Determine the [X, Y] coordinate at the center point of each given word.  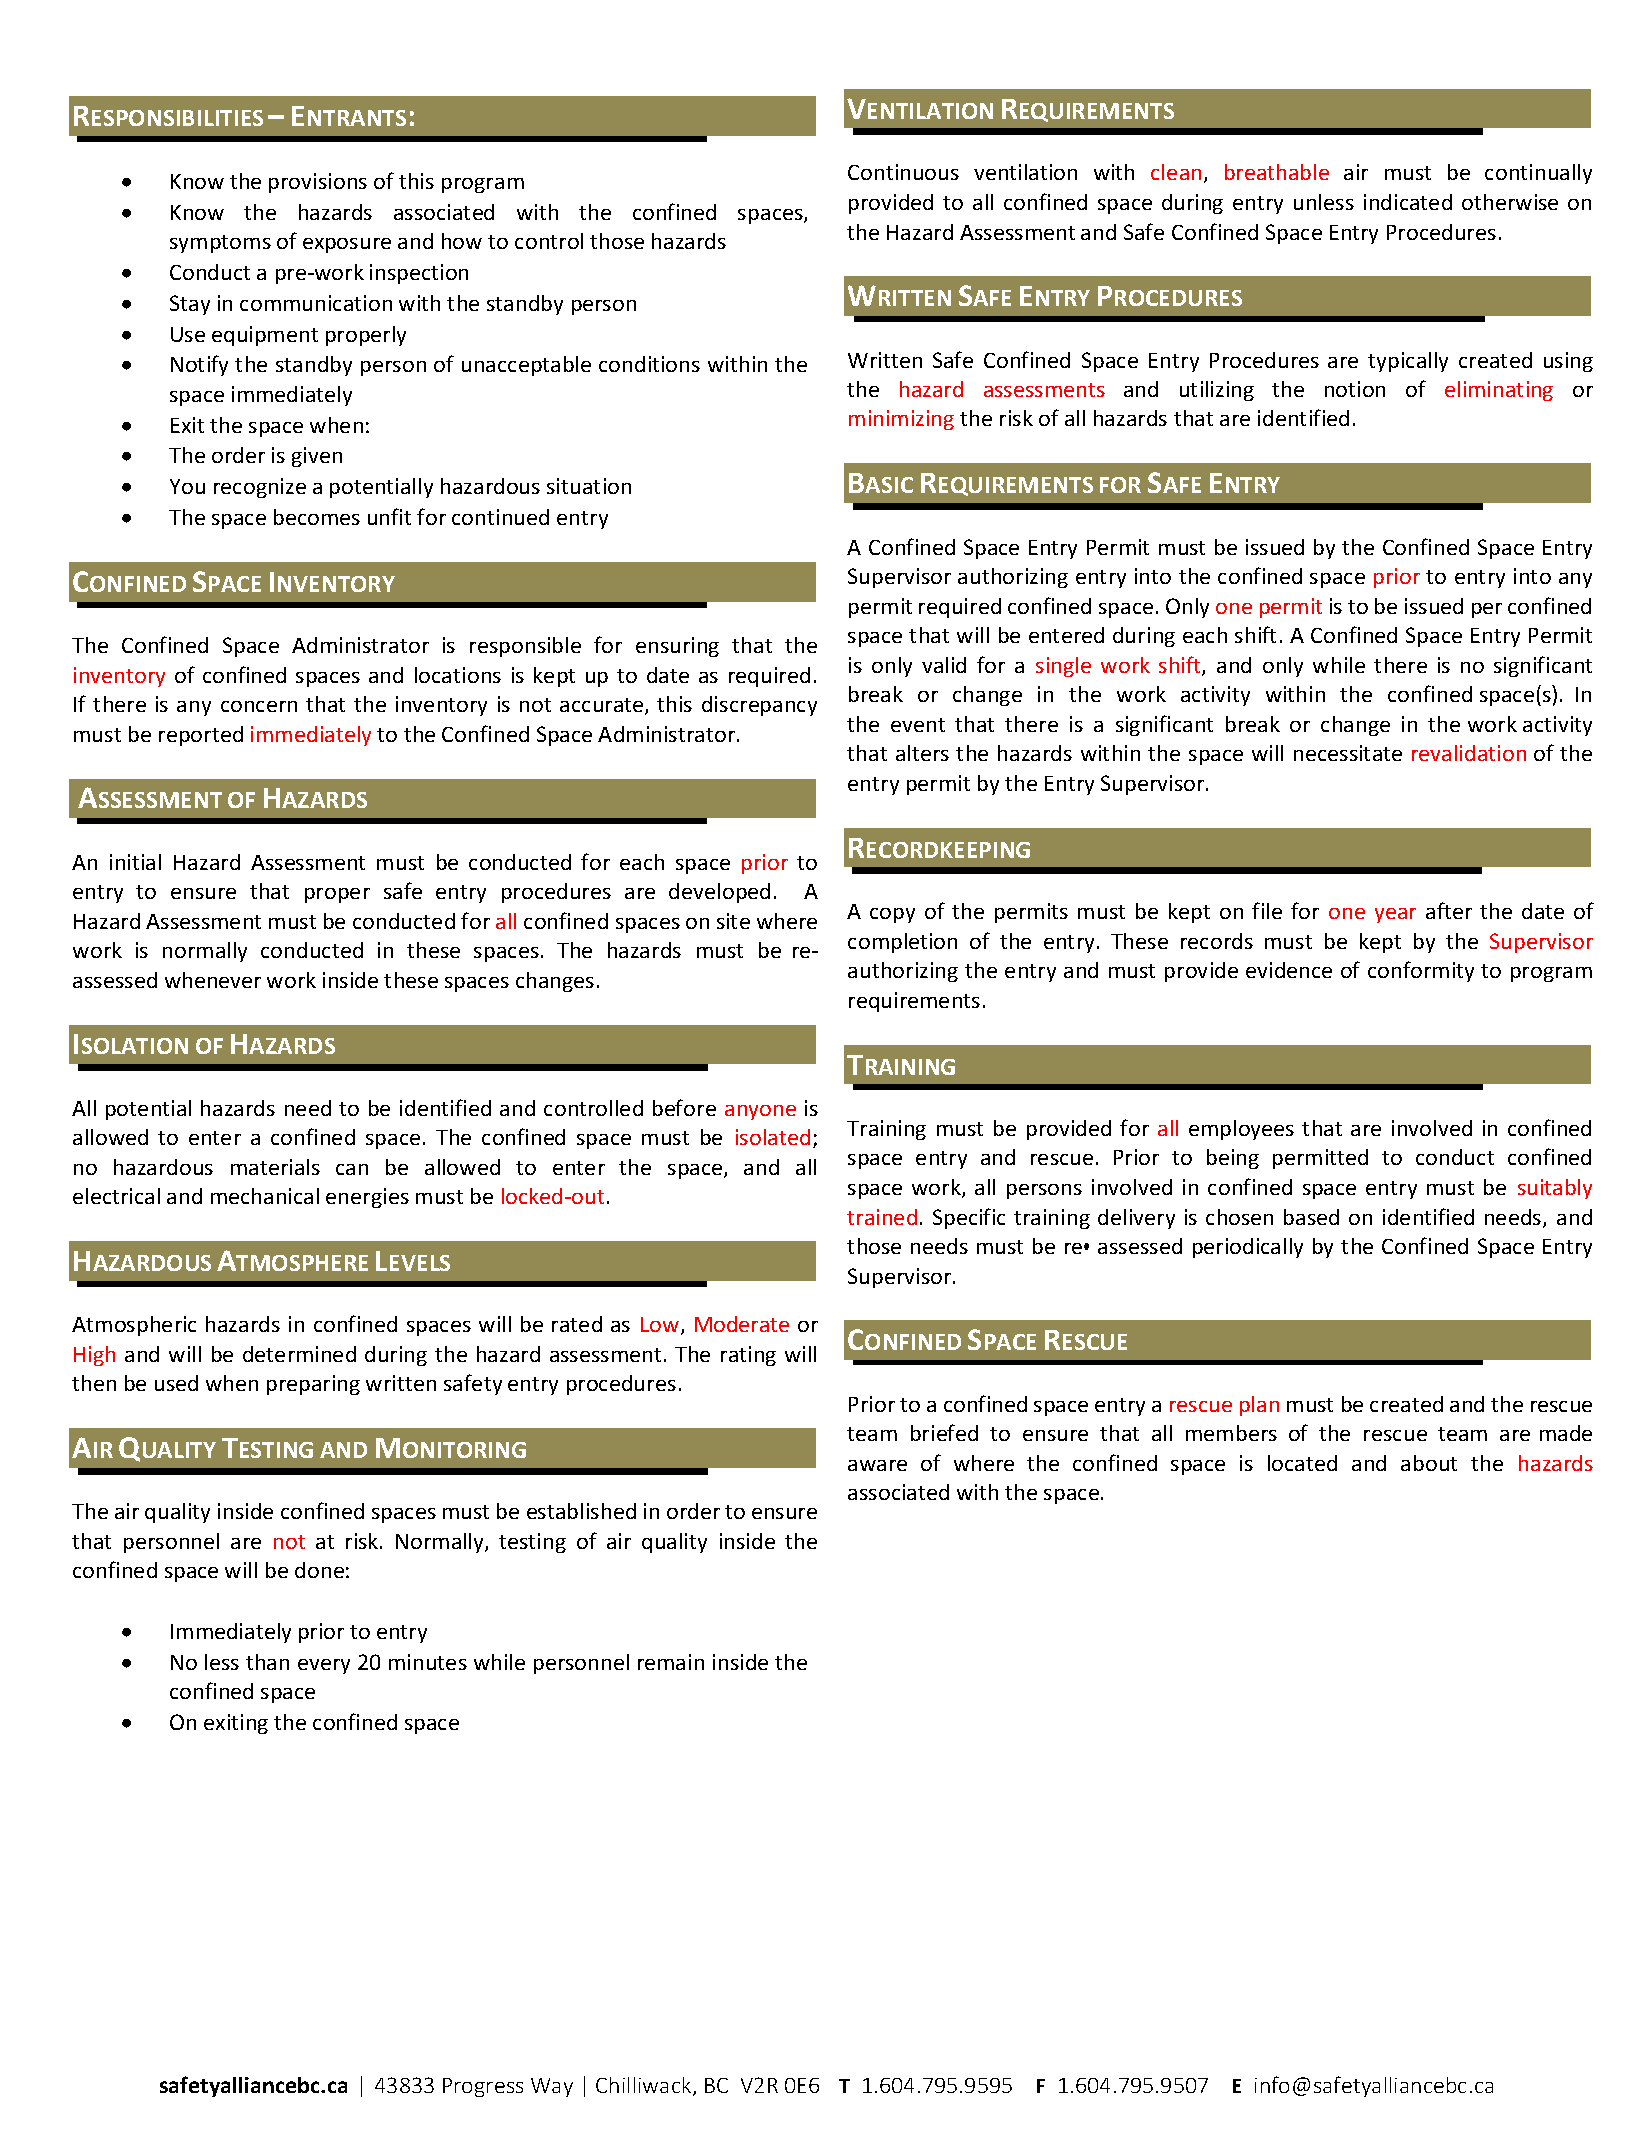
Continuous [903, 172]
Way [552, 2087]
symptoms [220, 244]
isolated [773, 1137]
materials [275, 1167]
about [1429, 1463]
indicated [1408, 202]
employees [1241, 1130]
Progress [483, 2087]
